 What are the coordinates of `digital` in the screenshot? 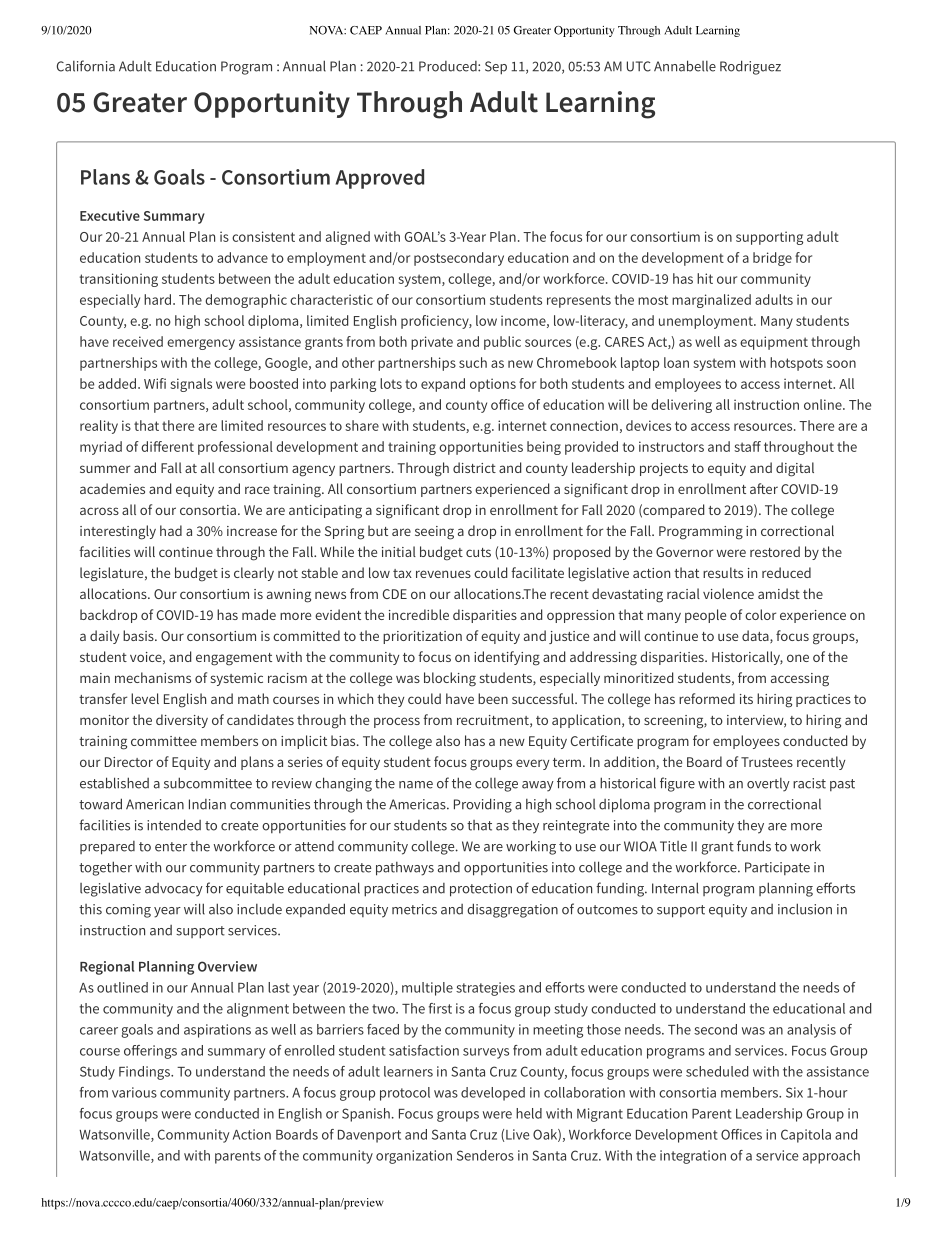 It's located at (795, 469).
